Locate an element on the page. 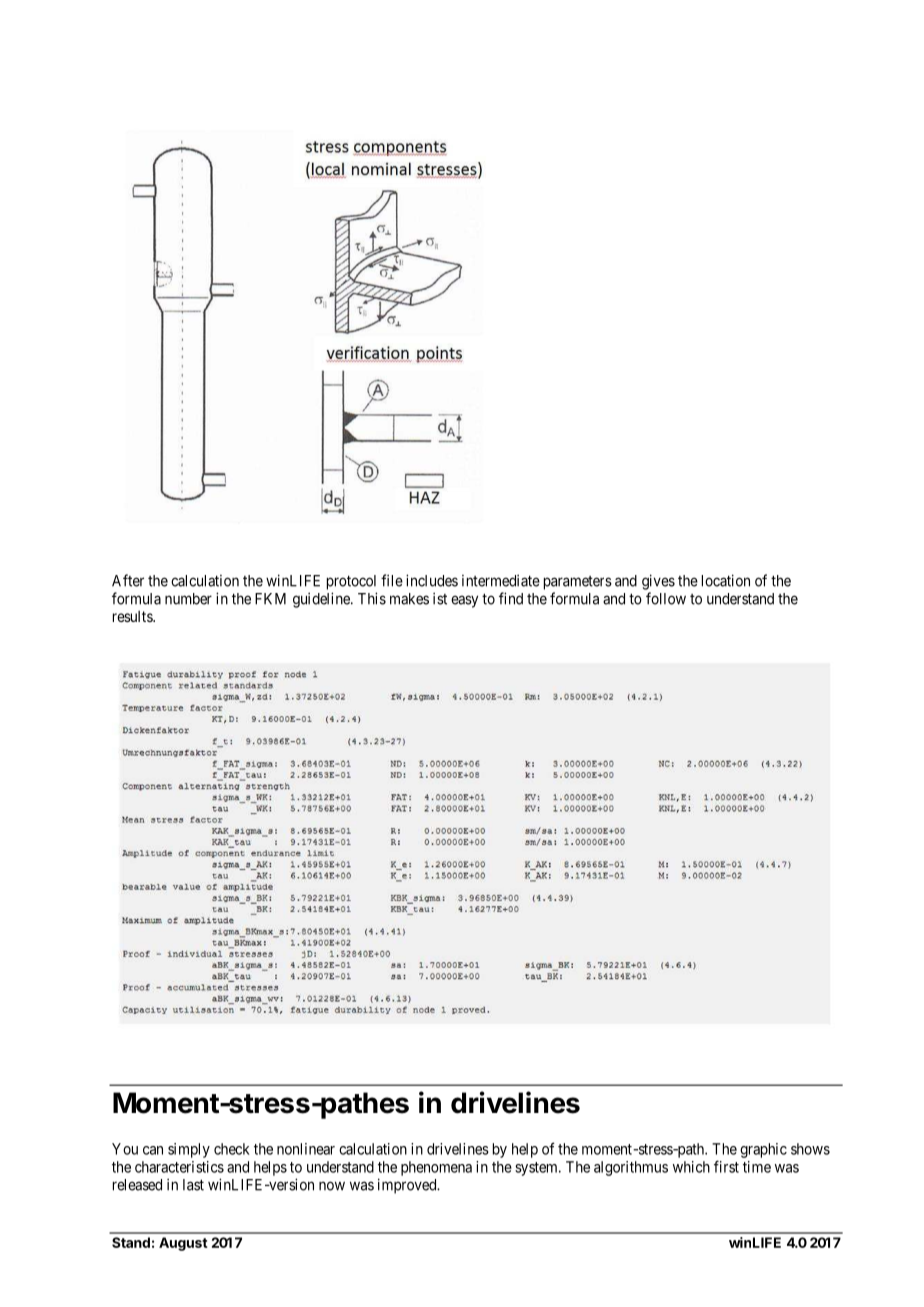 The width and height of the page is (924, 1307). check is located at coordinates (232, 1149).
